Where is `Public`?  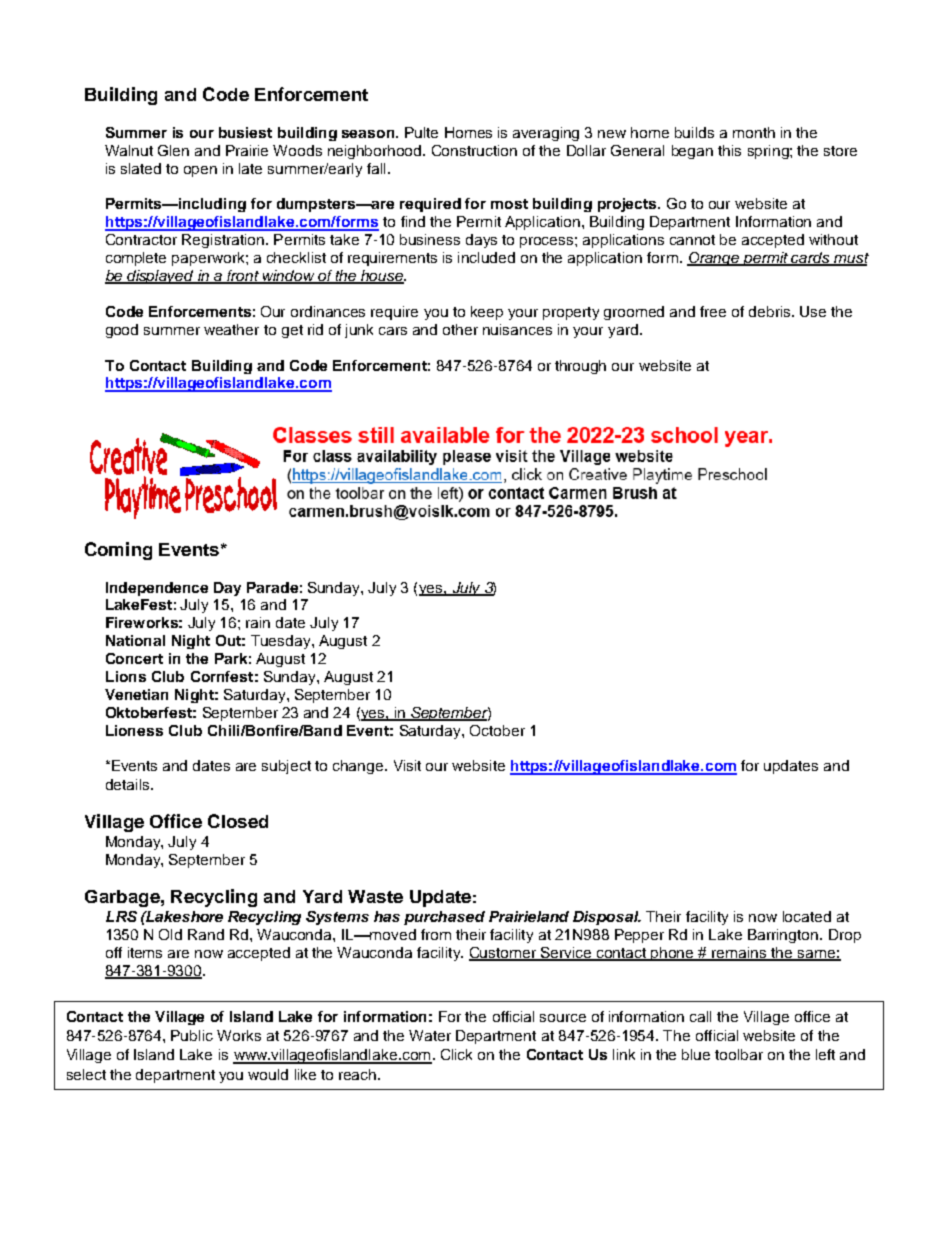 Public is located at coordinates (192, 1035).
